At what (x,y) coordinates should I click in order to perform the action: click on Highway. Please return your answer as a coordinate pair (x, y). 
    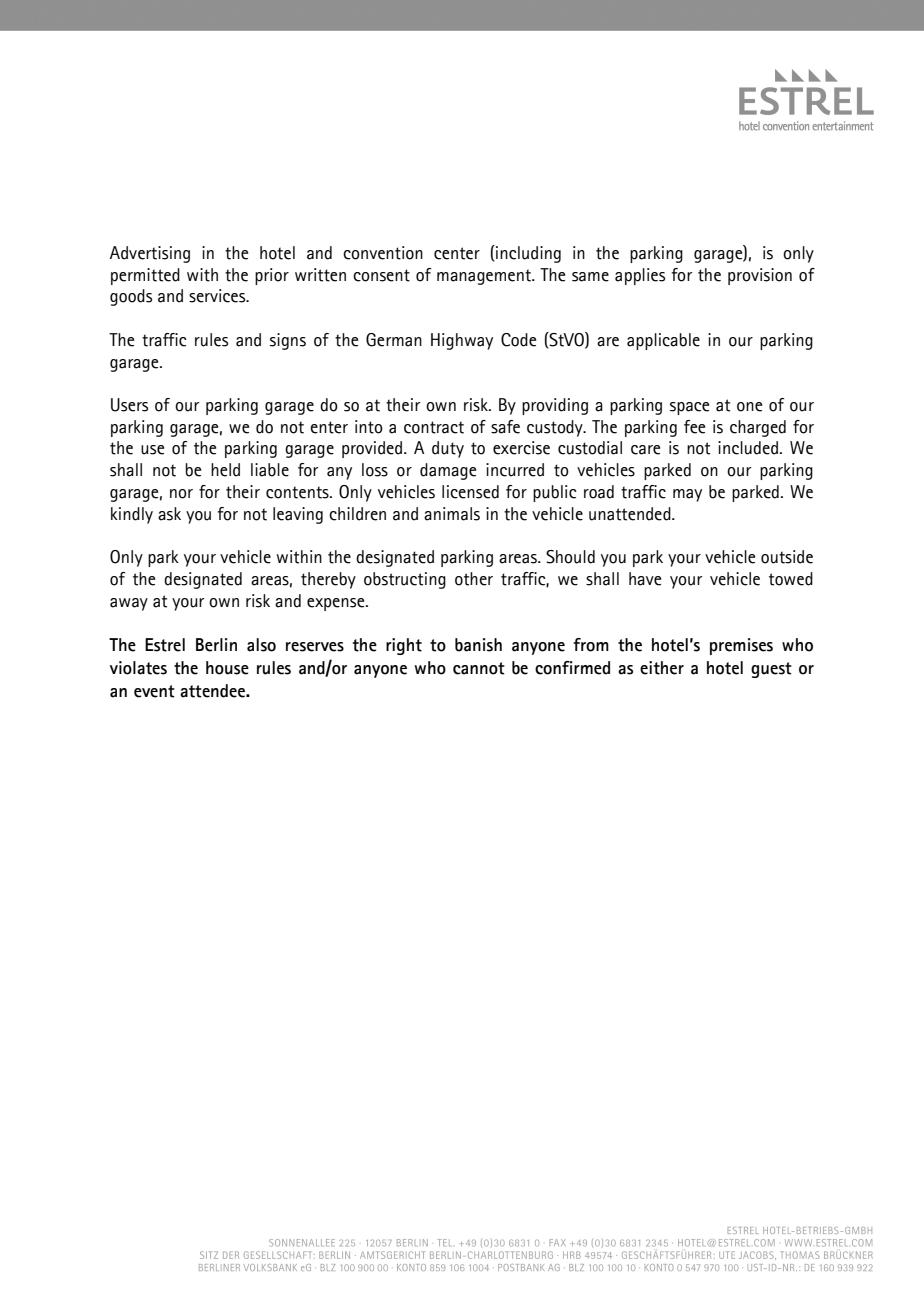
    Looking at the image, I should click on (462, 341).
